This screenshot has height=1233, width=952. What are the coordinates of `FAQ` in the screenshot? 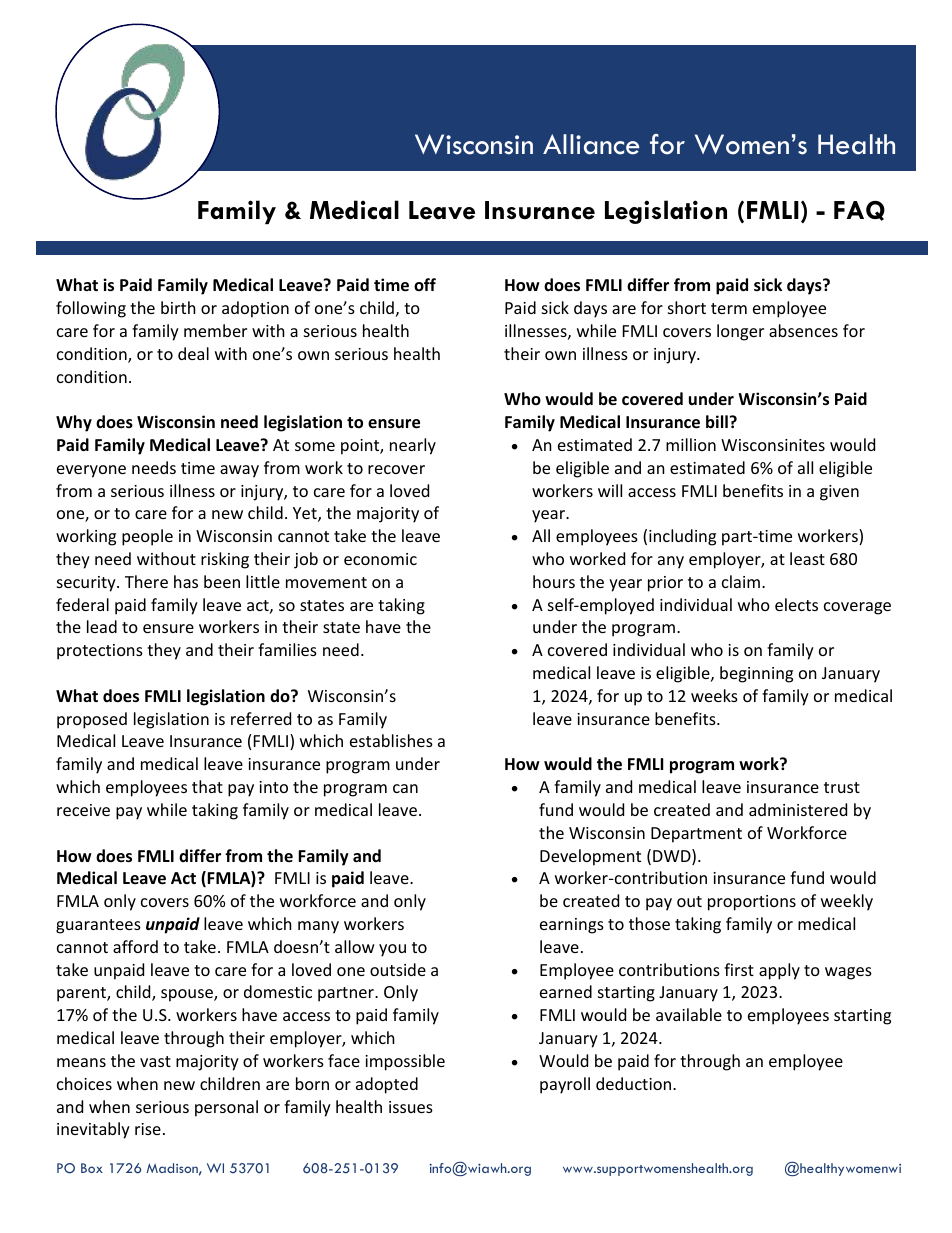 It's located at (859, 211).
